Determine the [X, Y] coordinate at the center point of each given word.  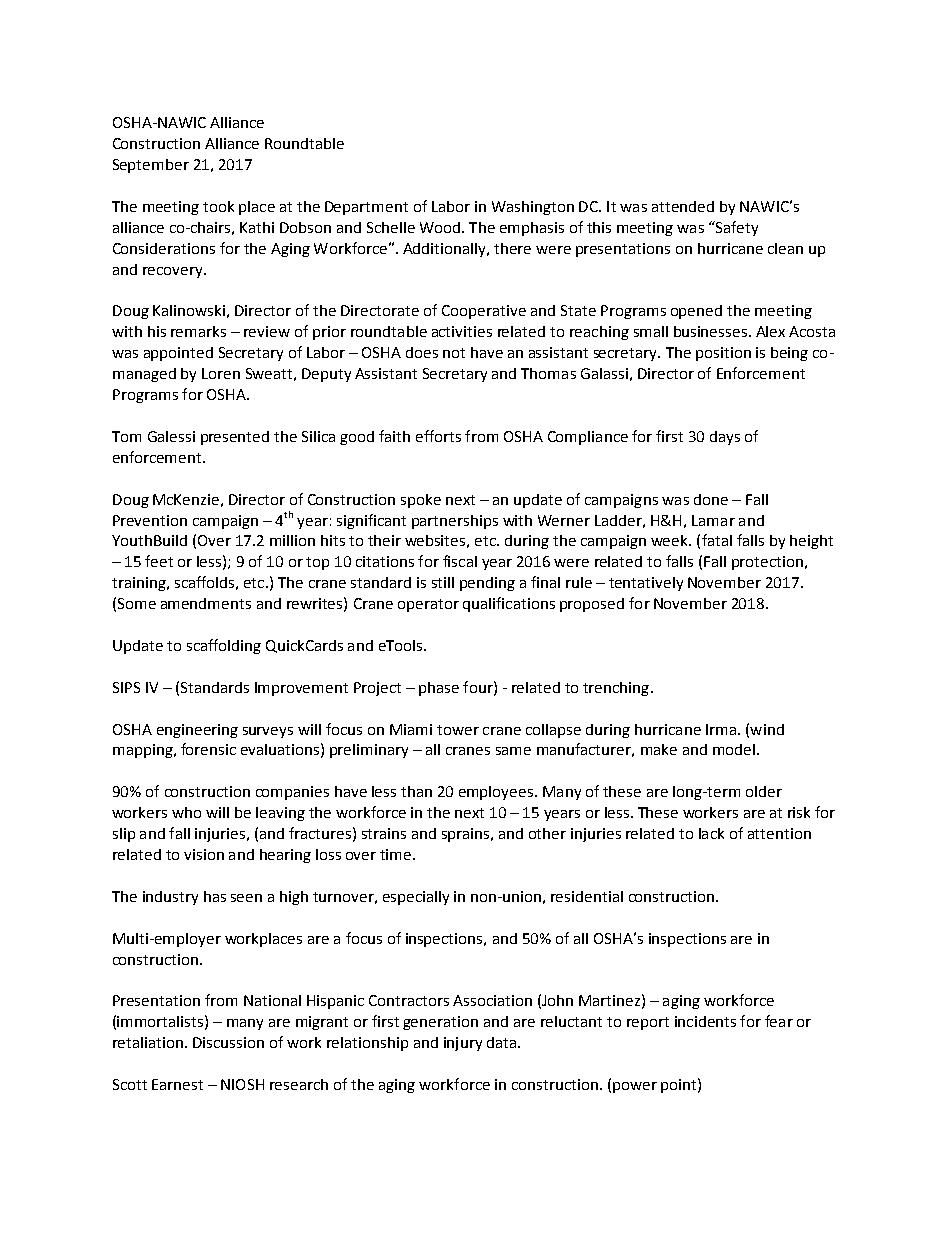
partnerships [455, 522]
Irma [721, 729]
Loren [221, 373]
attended [683, 206]
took [218, 206]
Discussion [228, 1042]
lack [711, 833]
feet [159, 561]
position [723, 354]
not [454, 353]
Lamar [713, 520]
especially [416, 898]
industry [170, 898]
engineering [197, 731]
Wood [440, 227]
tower [458, 730]
